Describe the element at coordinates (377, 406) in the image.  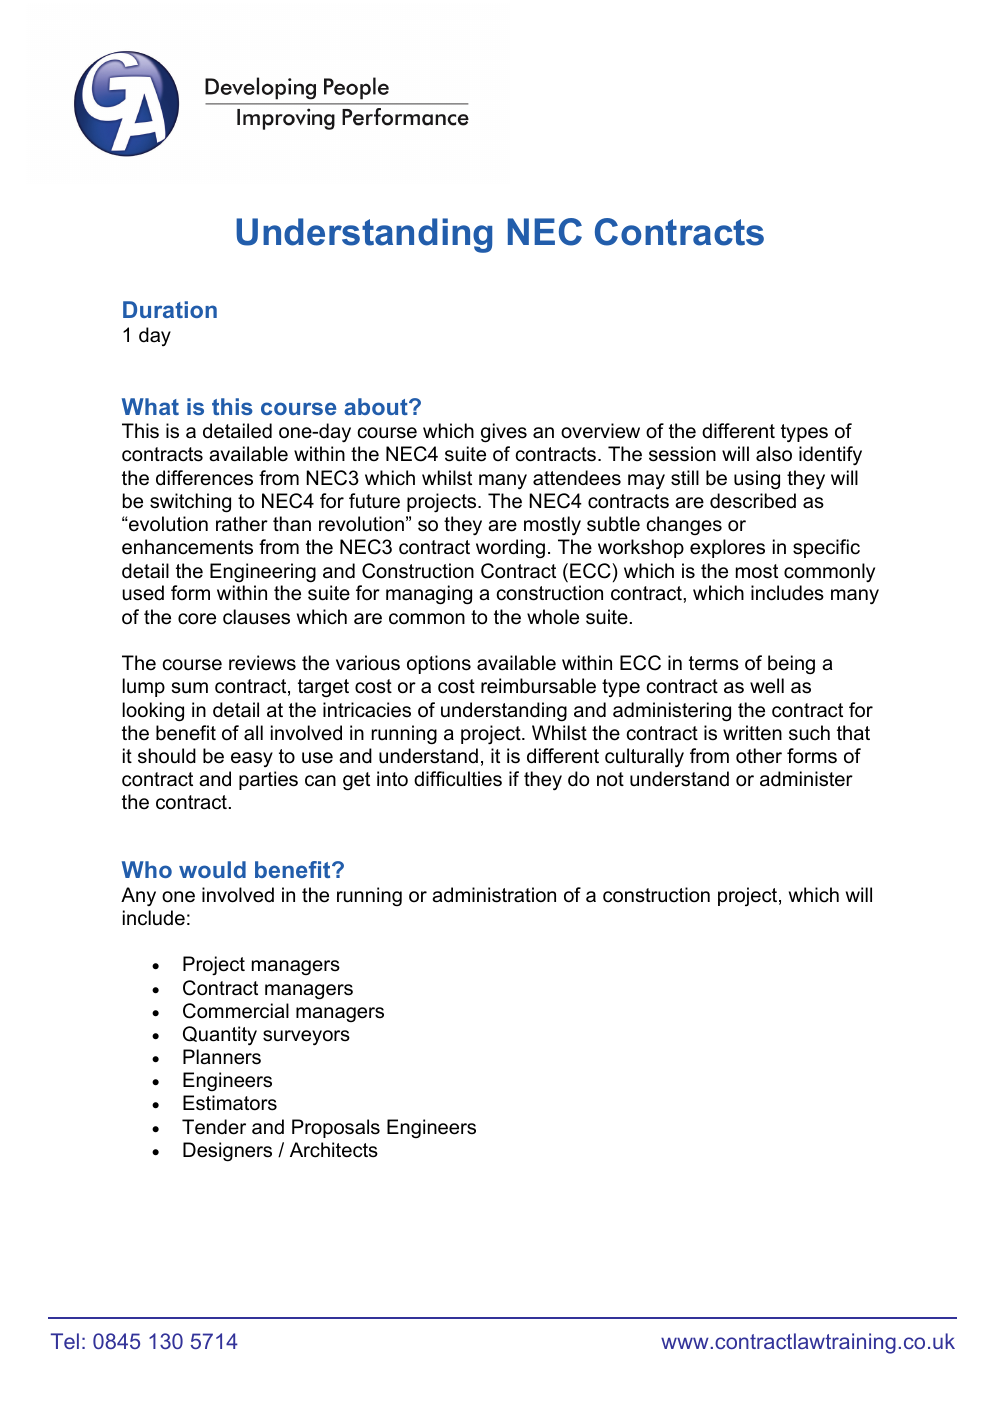
I see `about` at that location.
